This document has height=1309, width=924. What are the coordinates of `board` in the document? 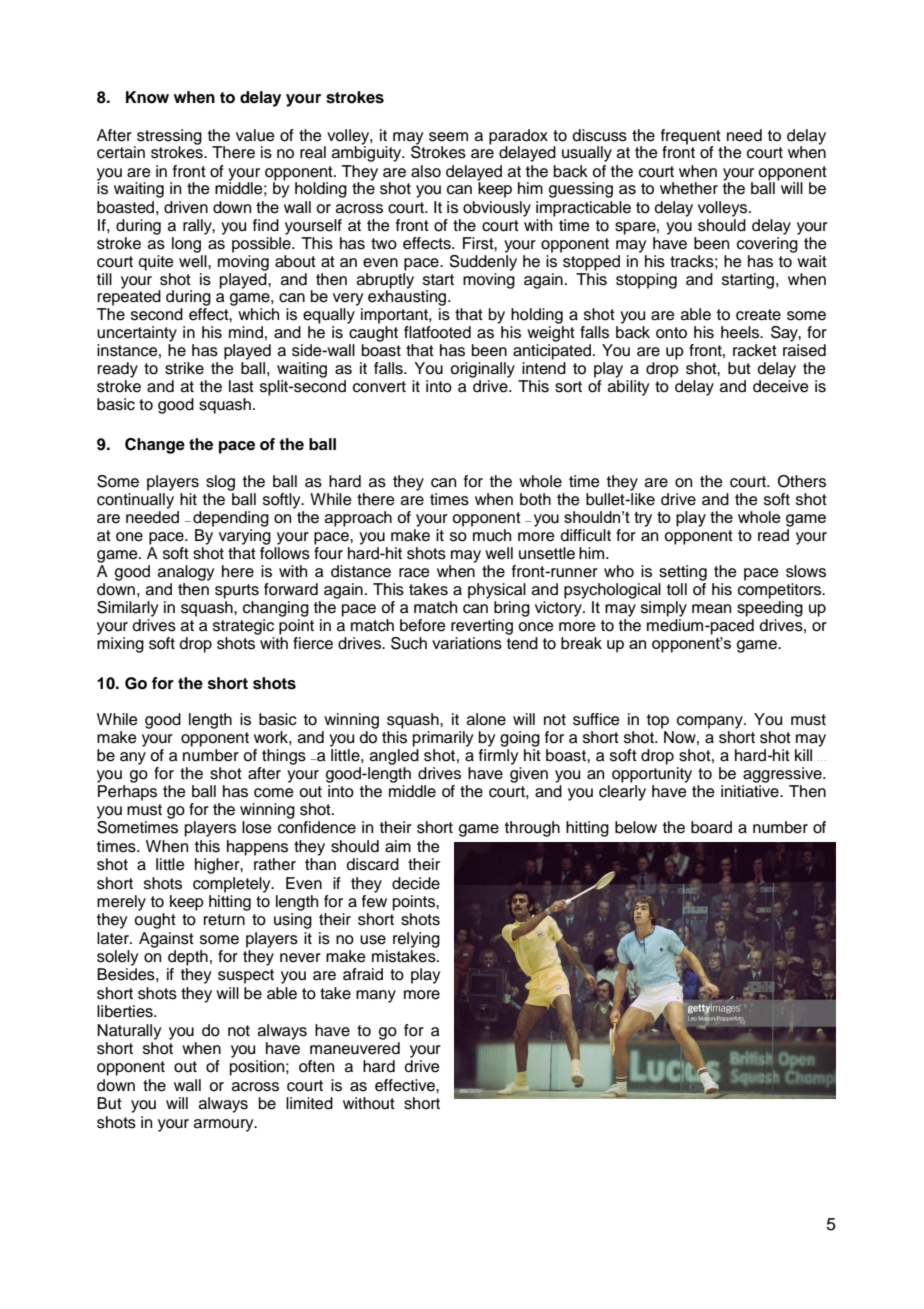 It's located at (711, 827).
